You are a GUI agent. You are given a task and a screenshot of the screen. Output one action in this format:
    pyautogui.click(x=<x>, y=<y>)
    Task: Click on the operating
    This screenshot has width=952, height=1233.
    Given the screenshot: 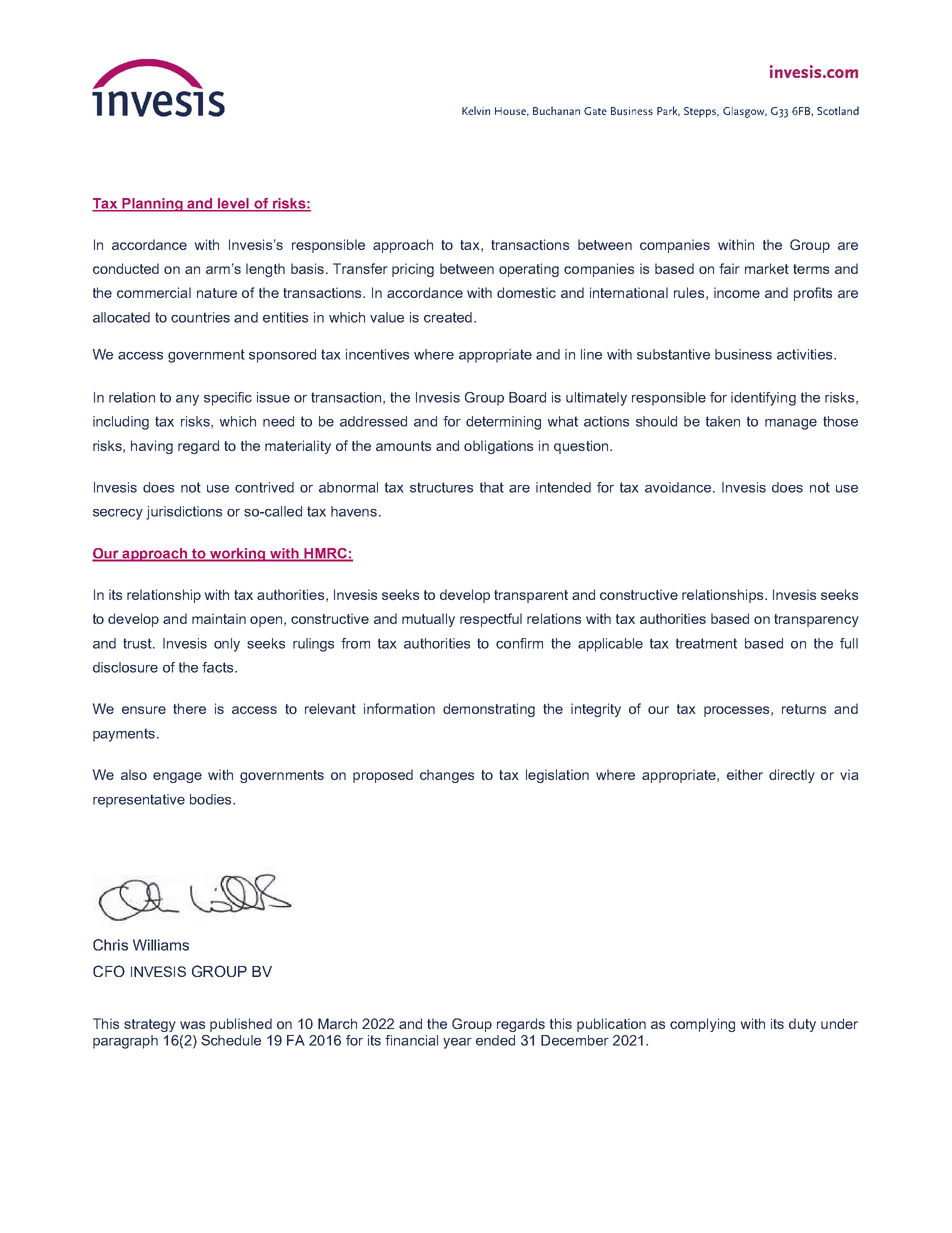 What is the action you would take?
    pyautogui.click(x=529, y=270)
